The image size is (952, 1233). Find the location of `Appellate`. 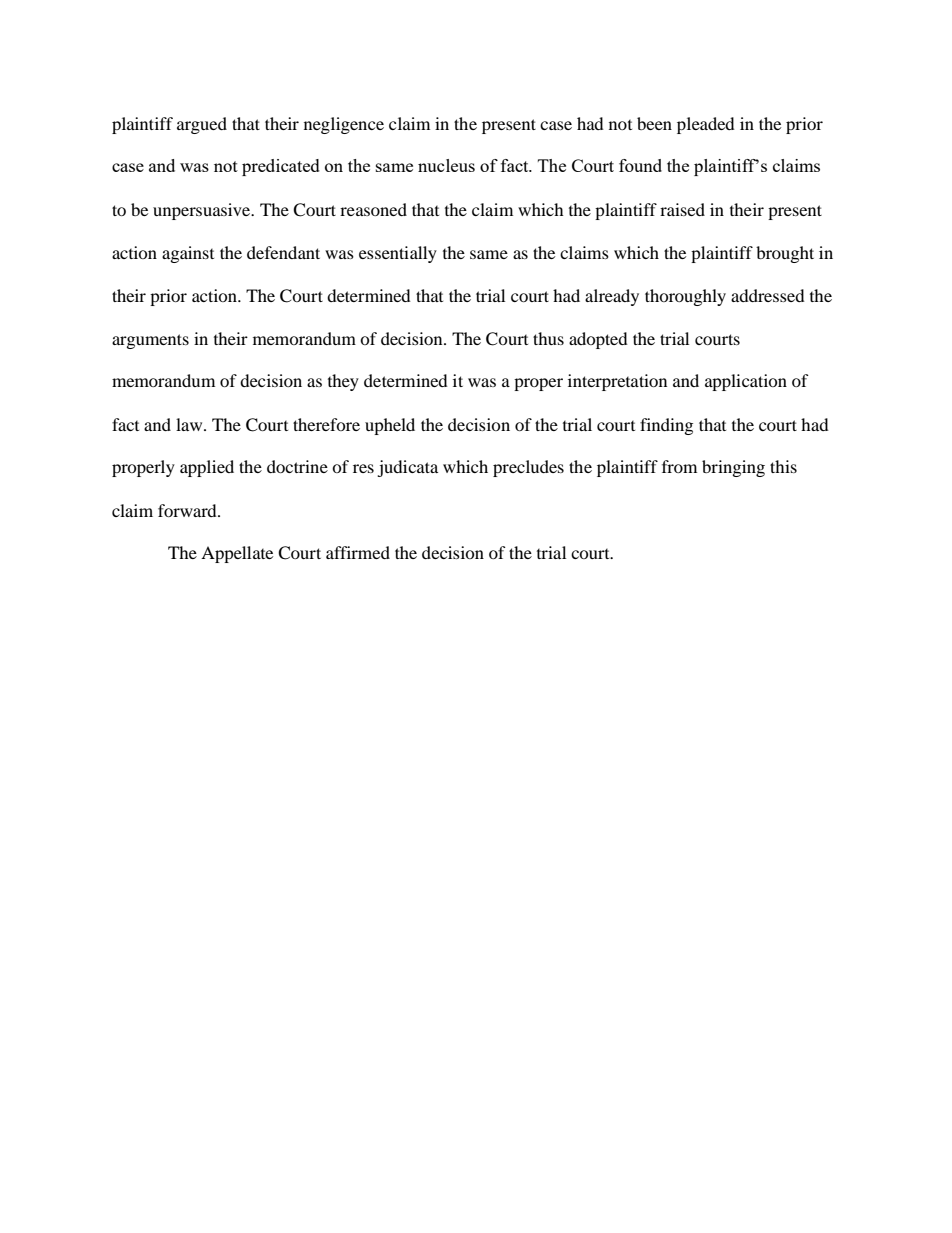

Appellate is located at coordinates (237, 554).
